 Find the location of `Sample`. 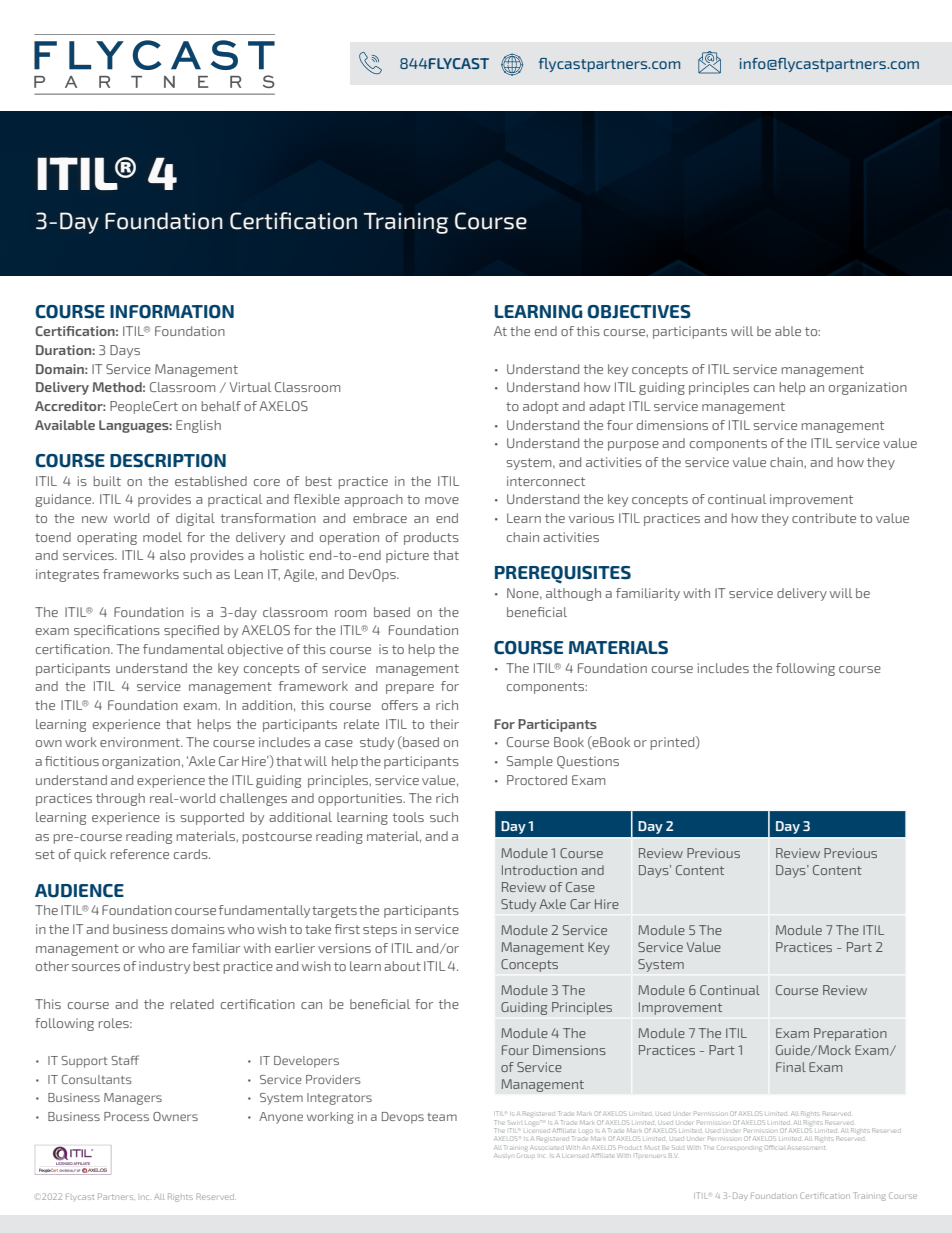

Sample is located at coordinates (530, 762).
